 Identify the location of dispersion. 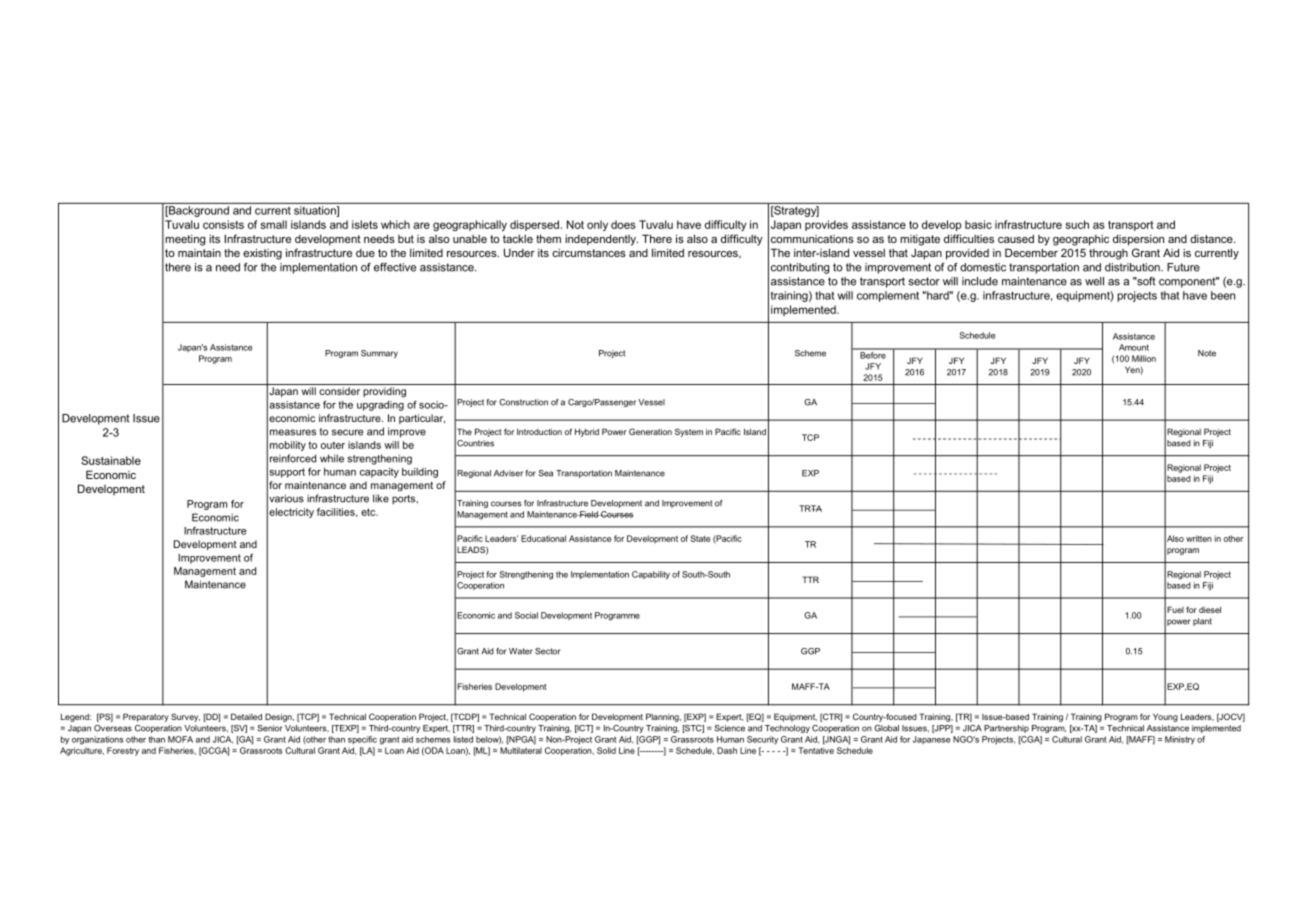
(1138, 240).
